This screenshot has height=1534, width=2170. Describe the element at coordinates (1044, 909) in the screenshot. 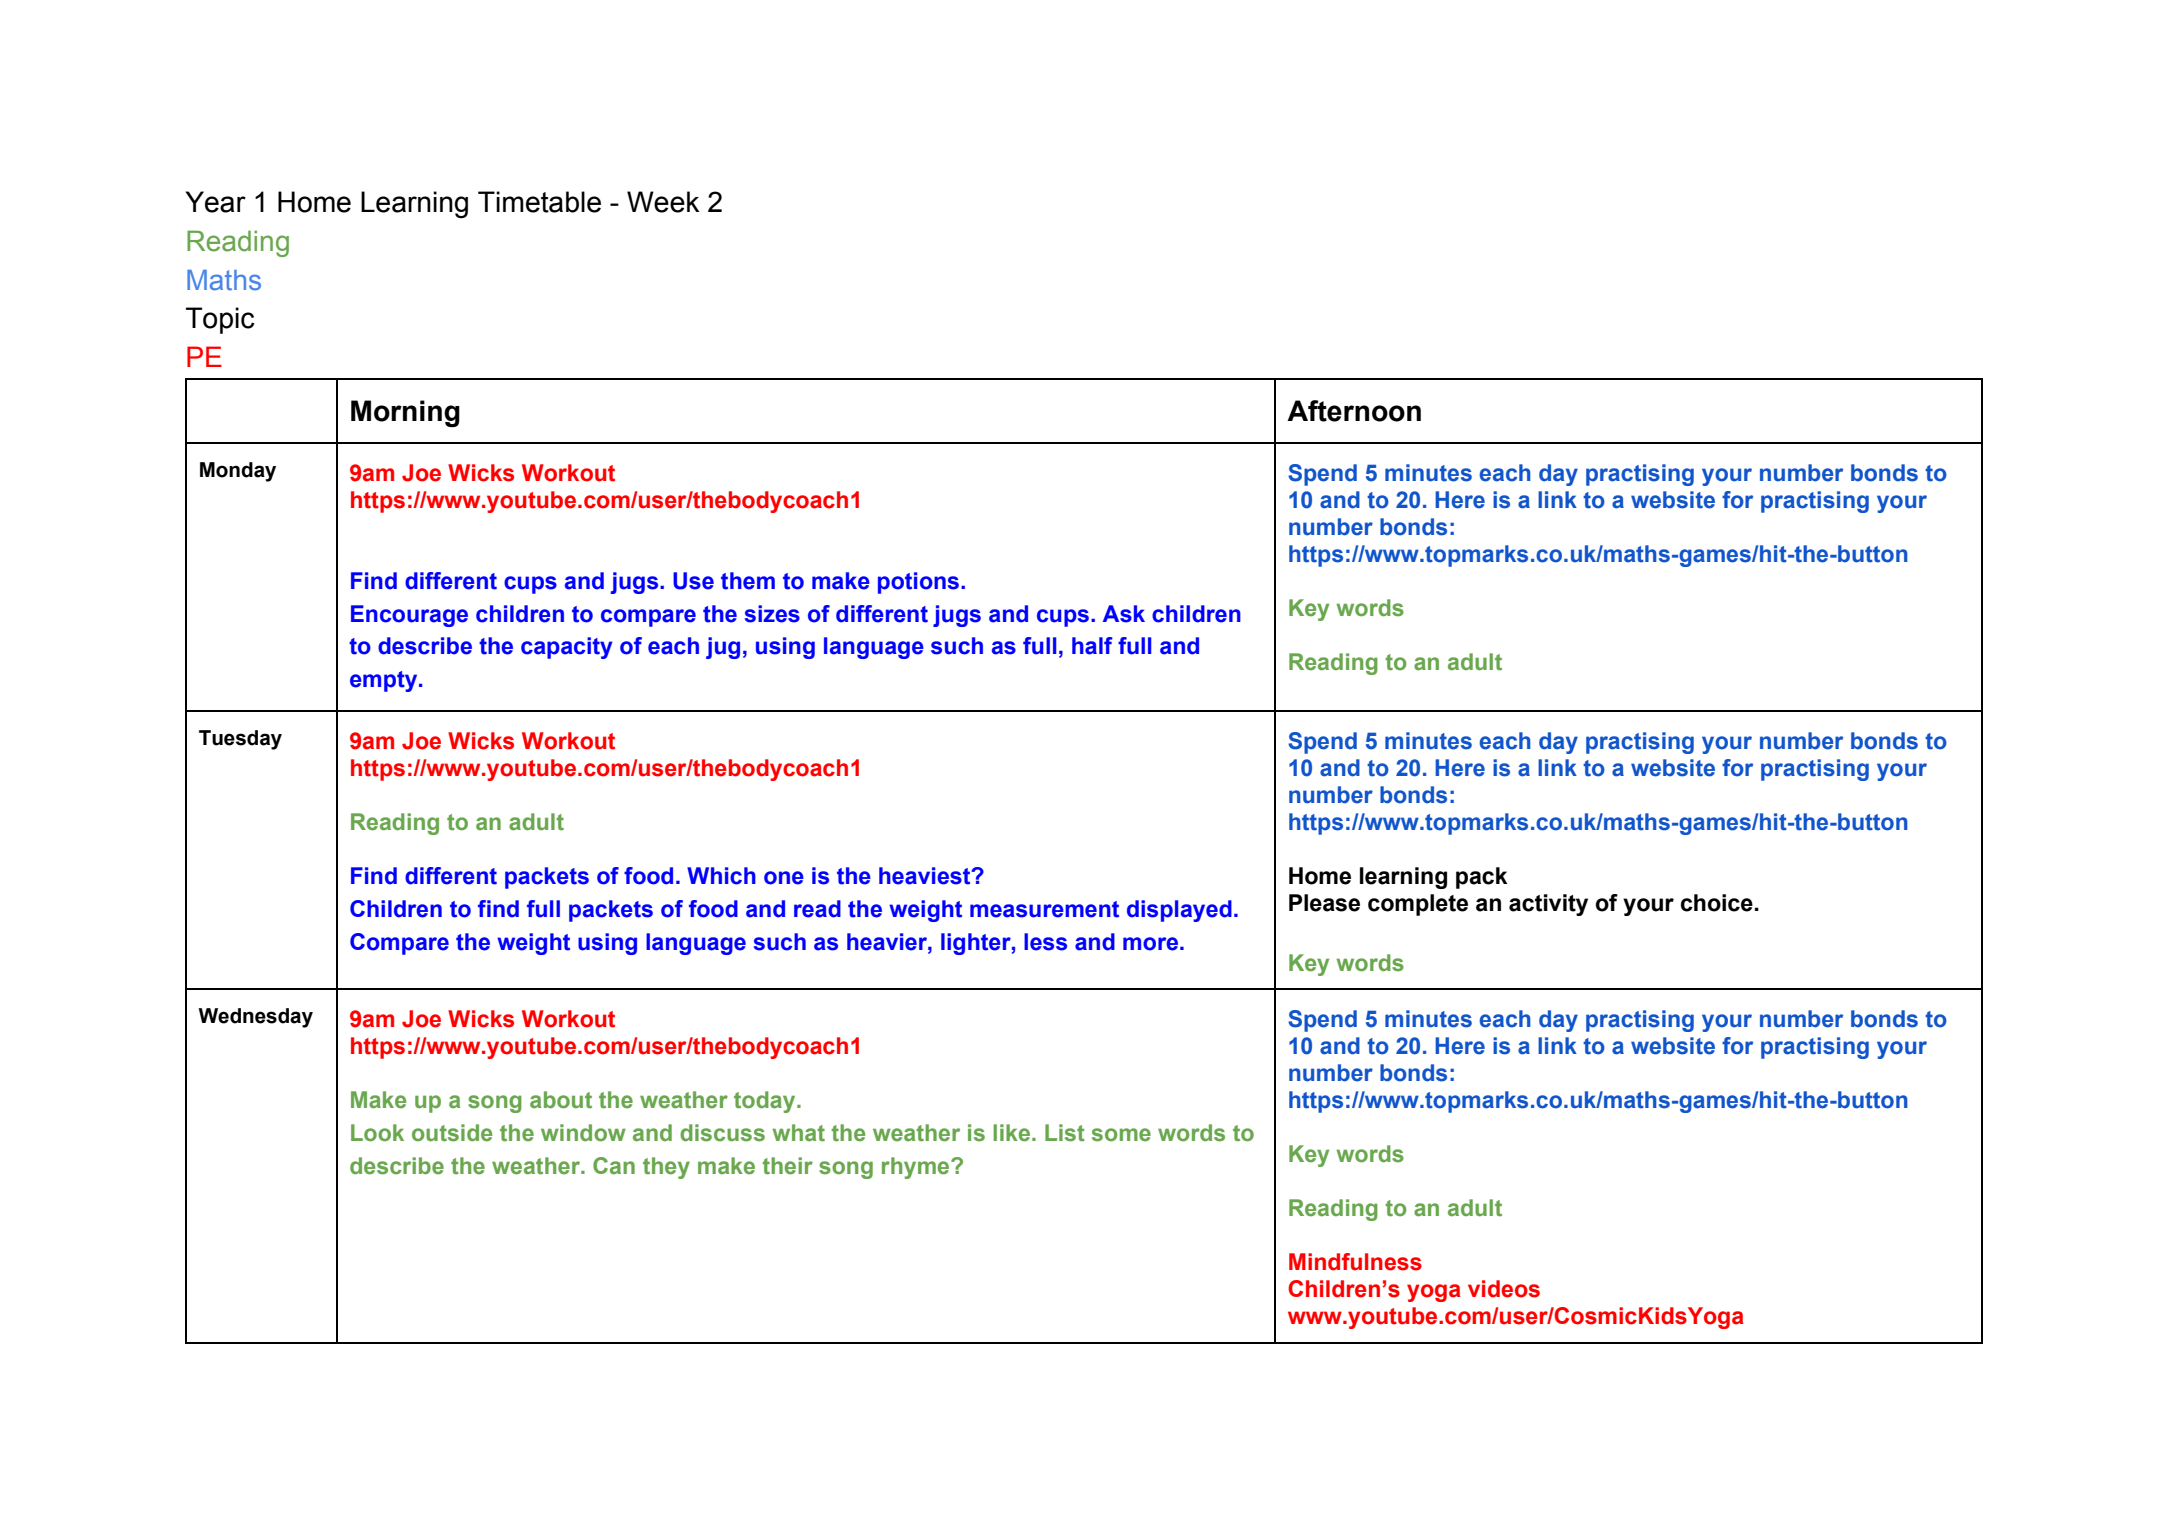

I see `measurement` at that location.
